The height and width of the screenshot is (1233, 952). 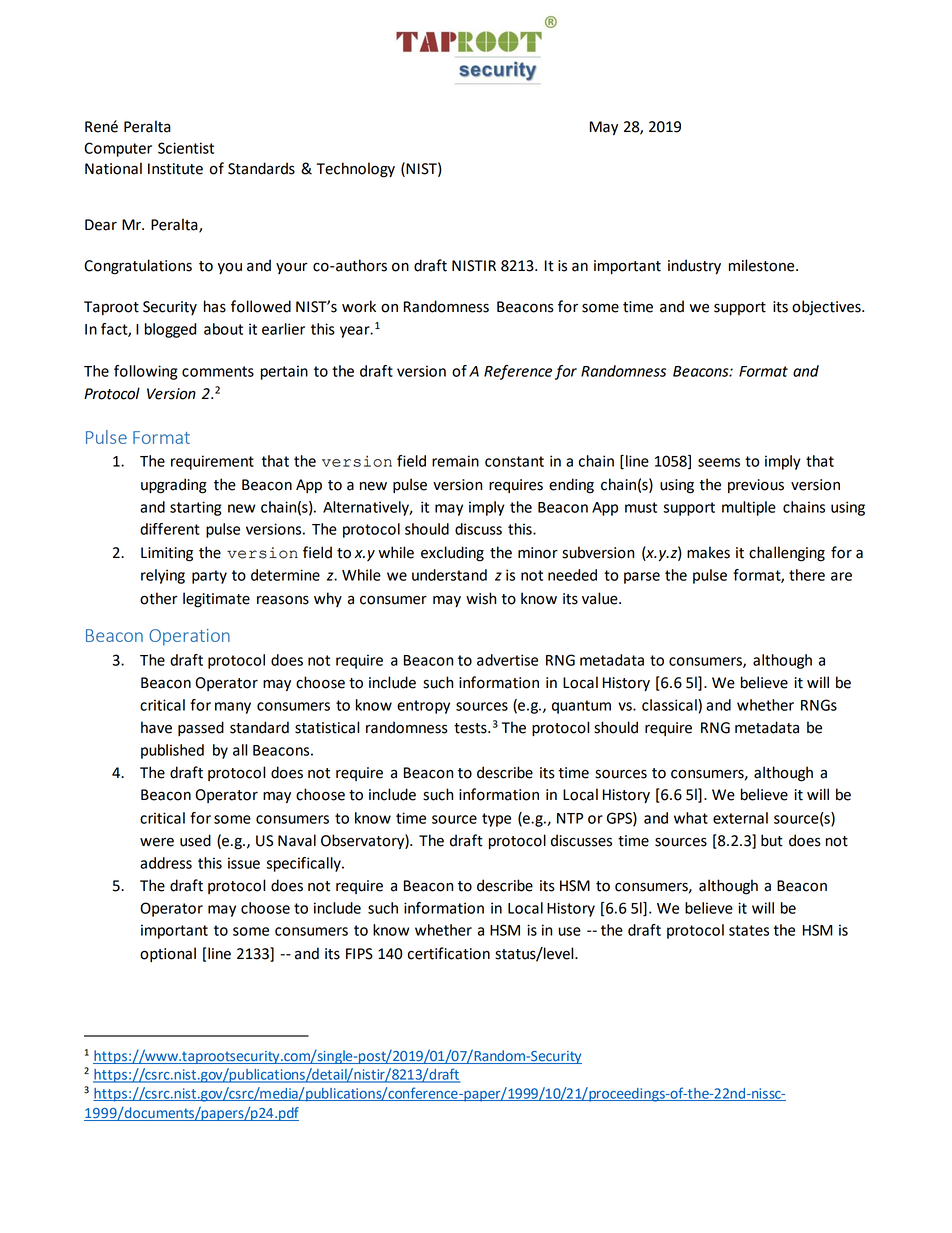 I want to click on excluding, so click(x=452, y=554).
